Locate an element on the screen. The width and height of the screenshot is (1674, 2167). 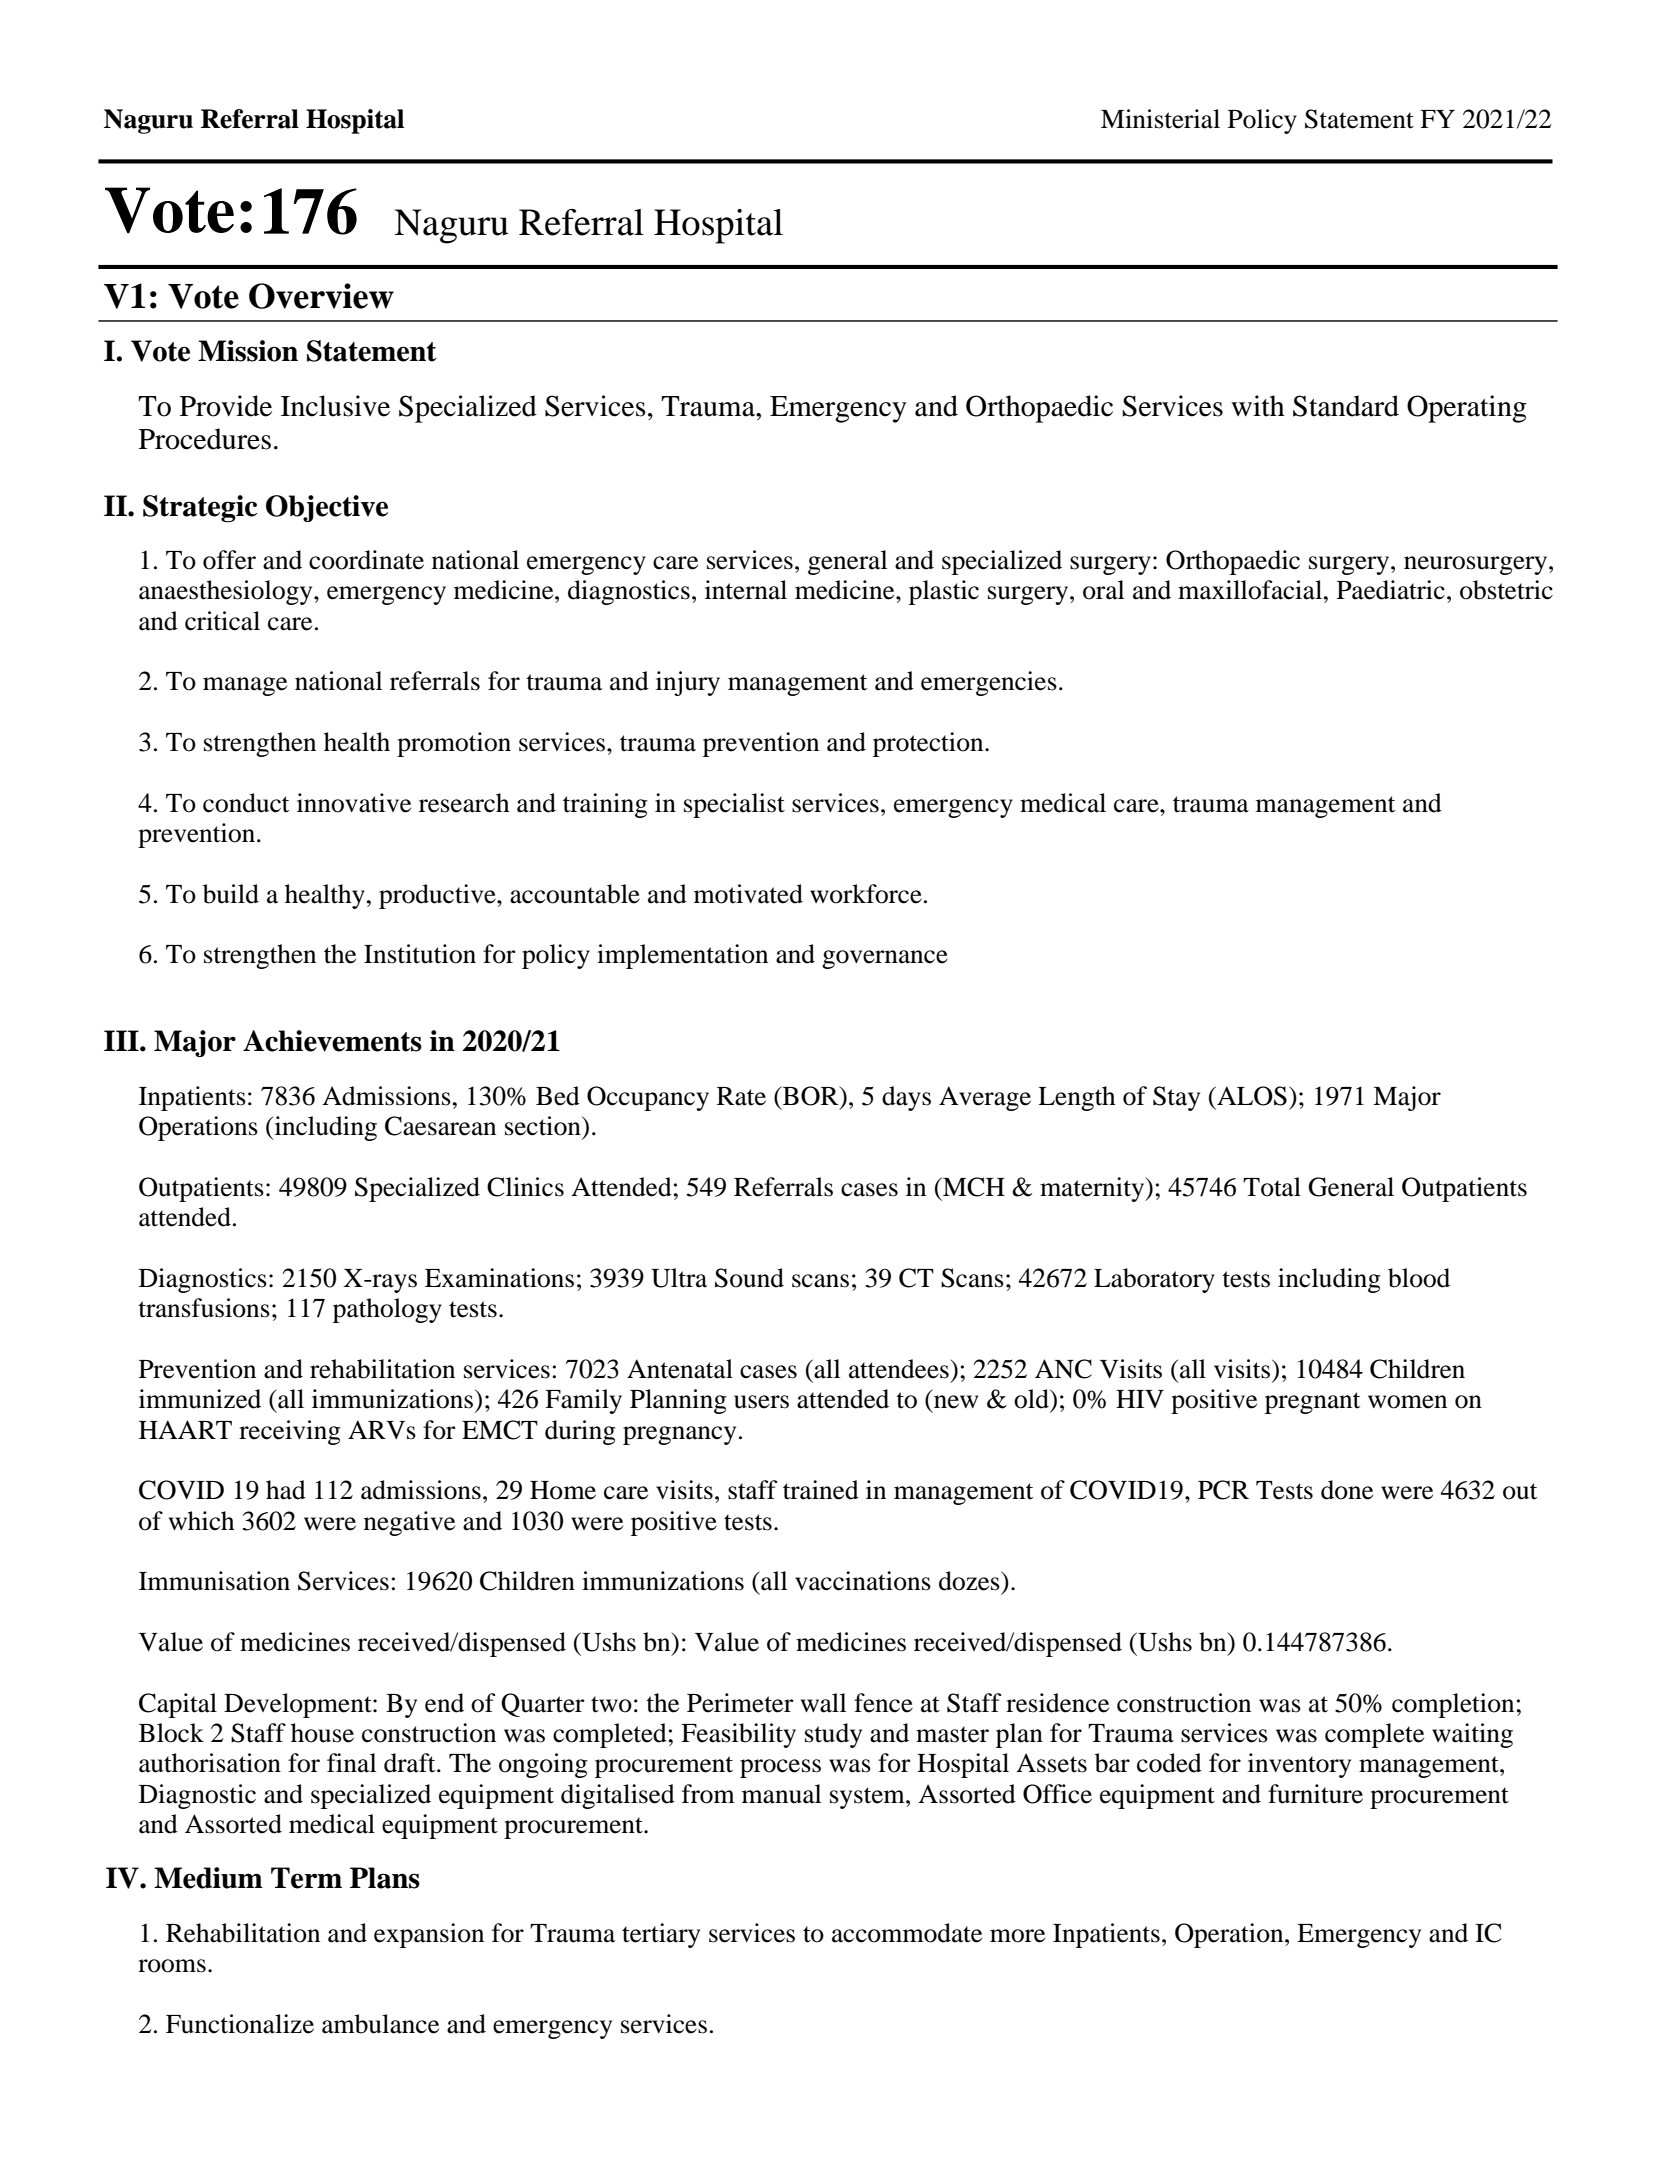
days is located at coordinates (906, 1098).
